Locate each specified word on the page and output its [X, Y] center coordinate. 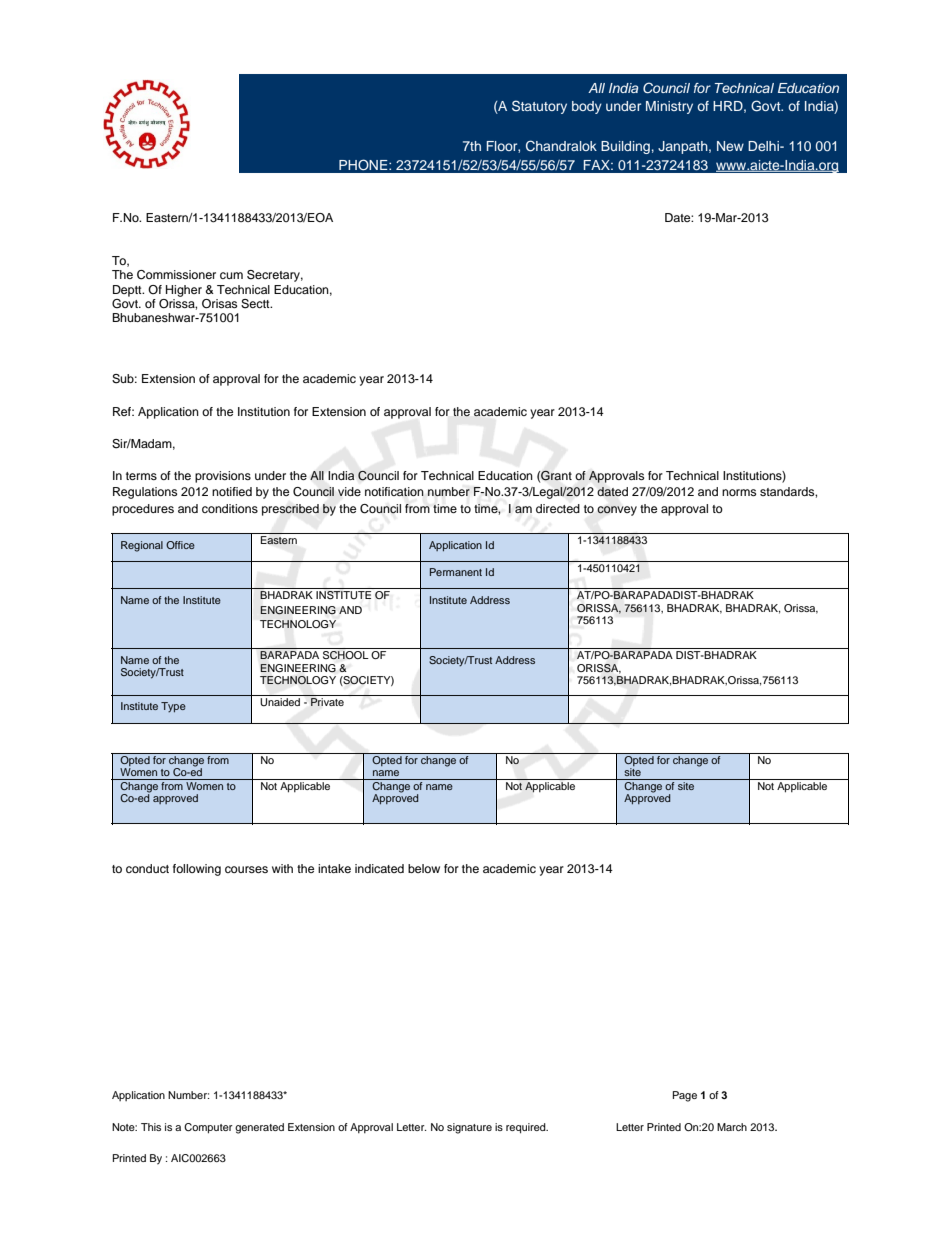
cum [231, 275]
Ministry [669, 107]
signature [469, 1128]
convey [617, 511]
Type [173, 707]
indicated [379, 868]
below [424, 868]
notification [394, 491]
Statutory [539, 107]
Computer [208, 1128]
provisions [223, 477]
